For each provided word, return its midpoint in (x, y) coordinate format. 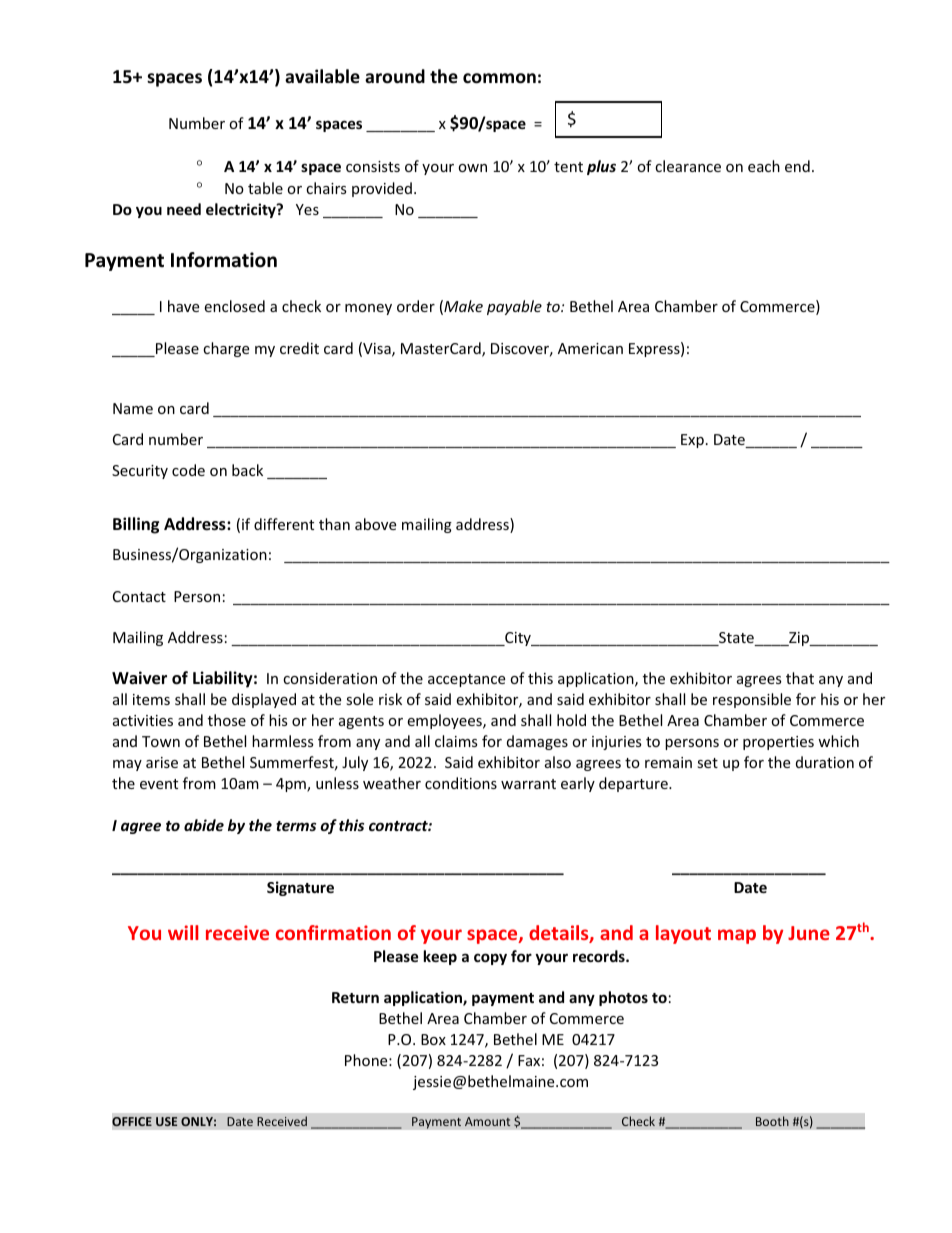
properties (778, 743)
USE (166, 1121)
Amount (487, 1121)
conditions (461, 783)
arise (162, 762)
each (764, 166)
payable (514, 307)
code (188, 470)
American (590, 348)
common (499, 78)
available (322, 76)
